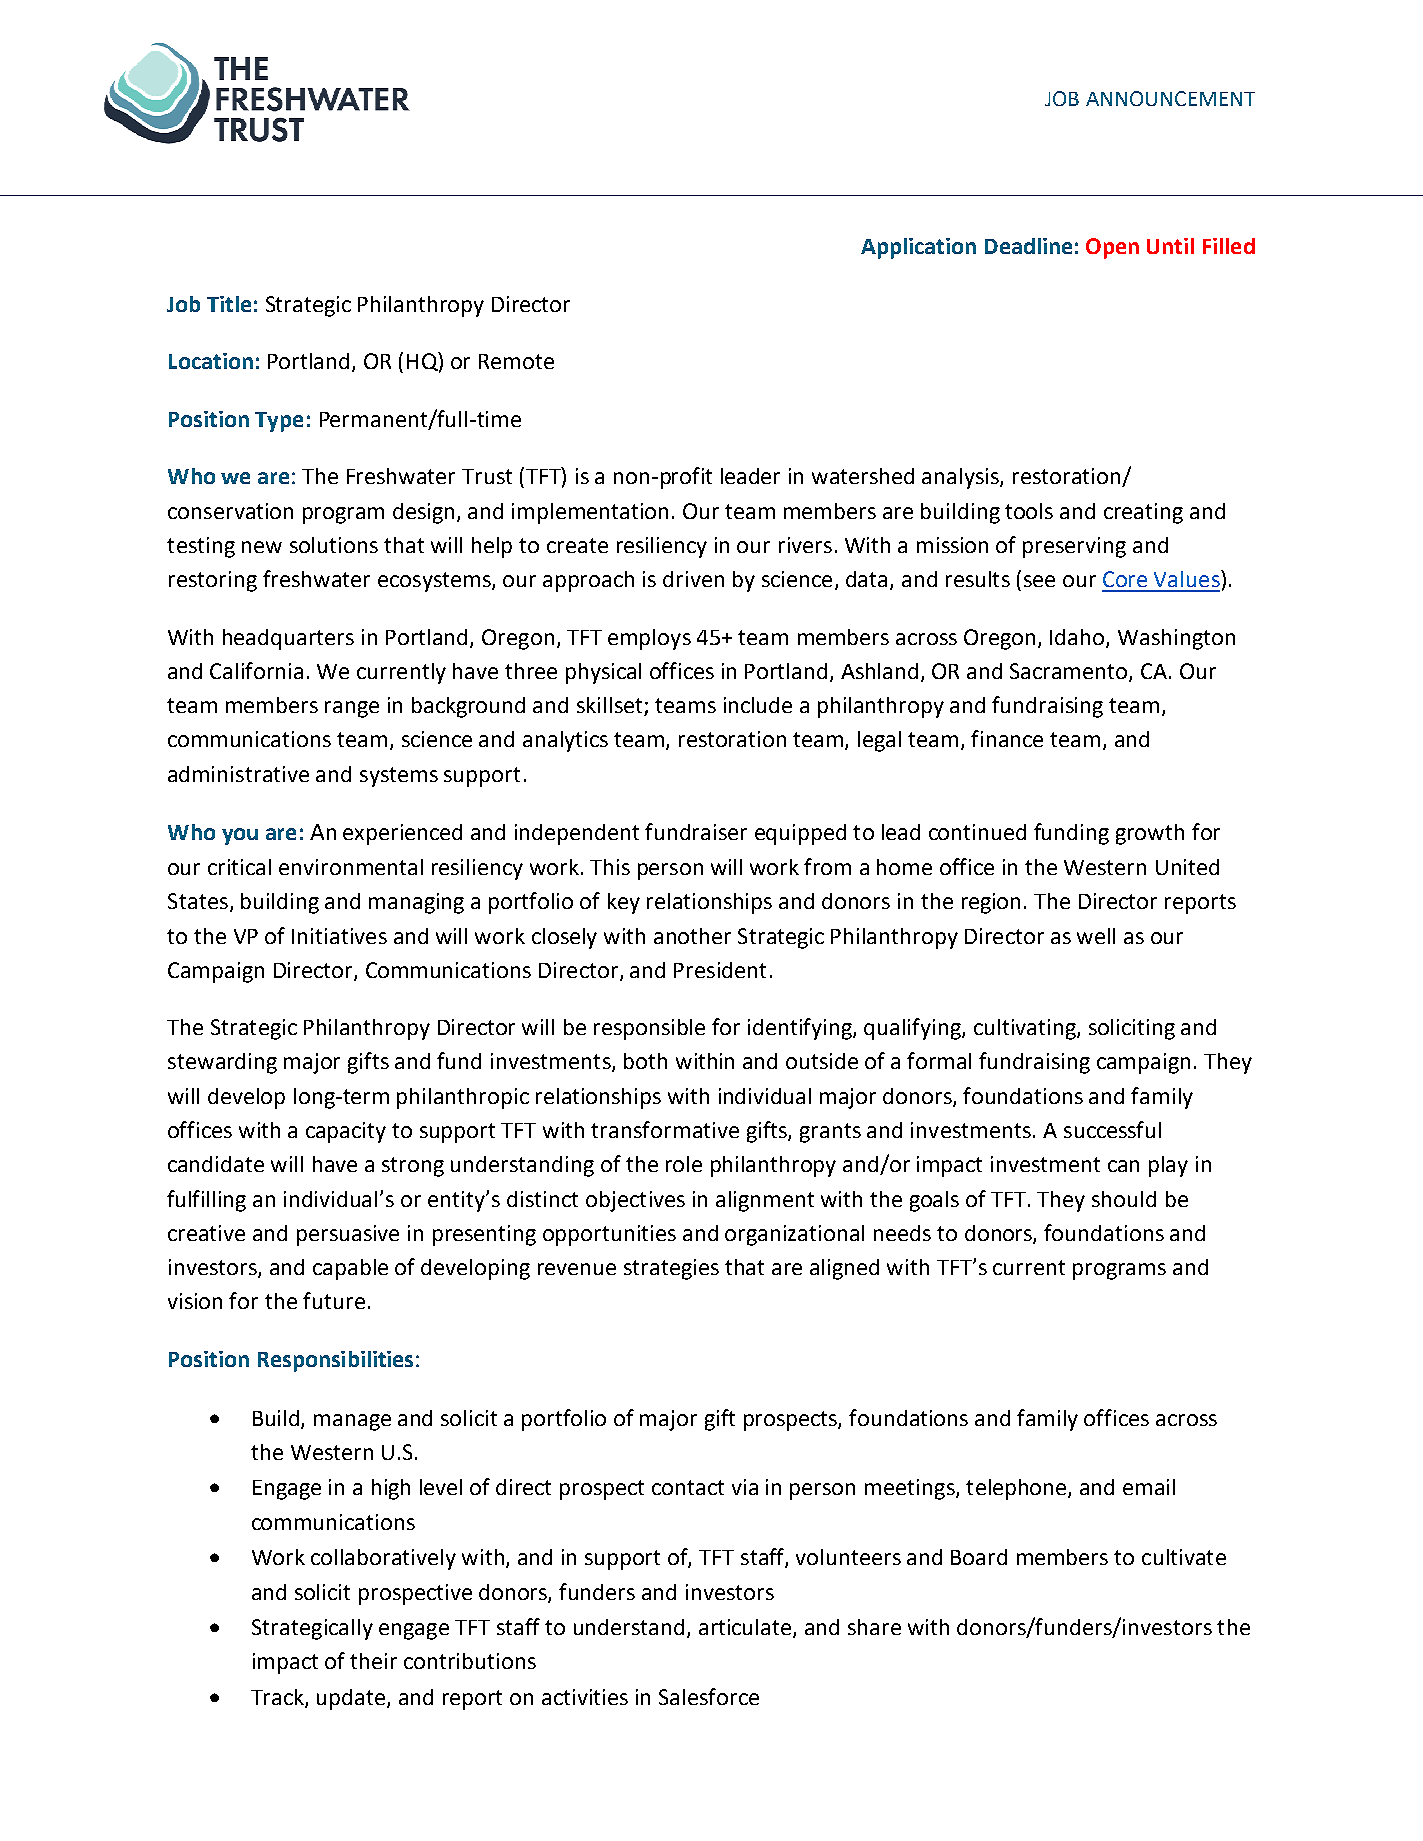  I want to click on include, so click(758, 705).
